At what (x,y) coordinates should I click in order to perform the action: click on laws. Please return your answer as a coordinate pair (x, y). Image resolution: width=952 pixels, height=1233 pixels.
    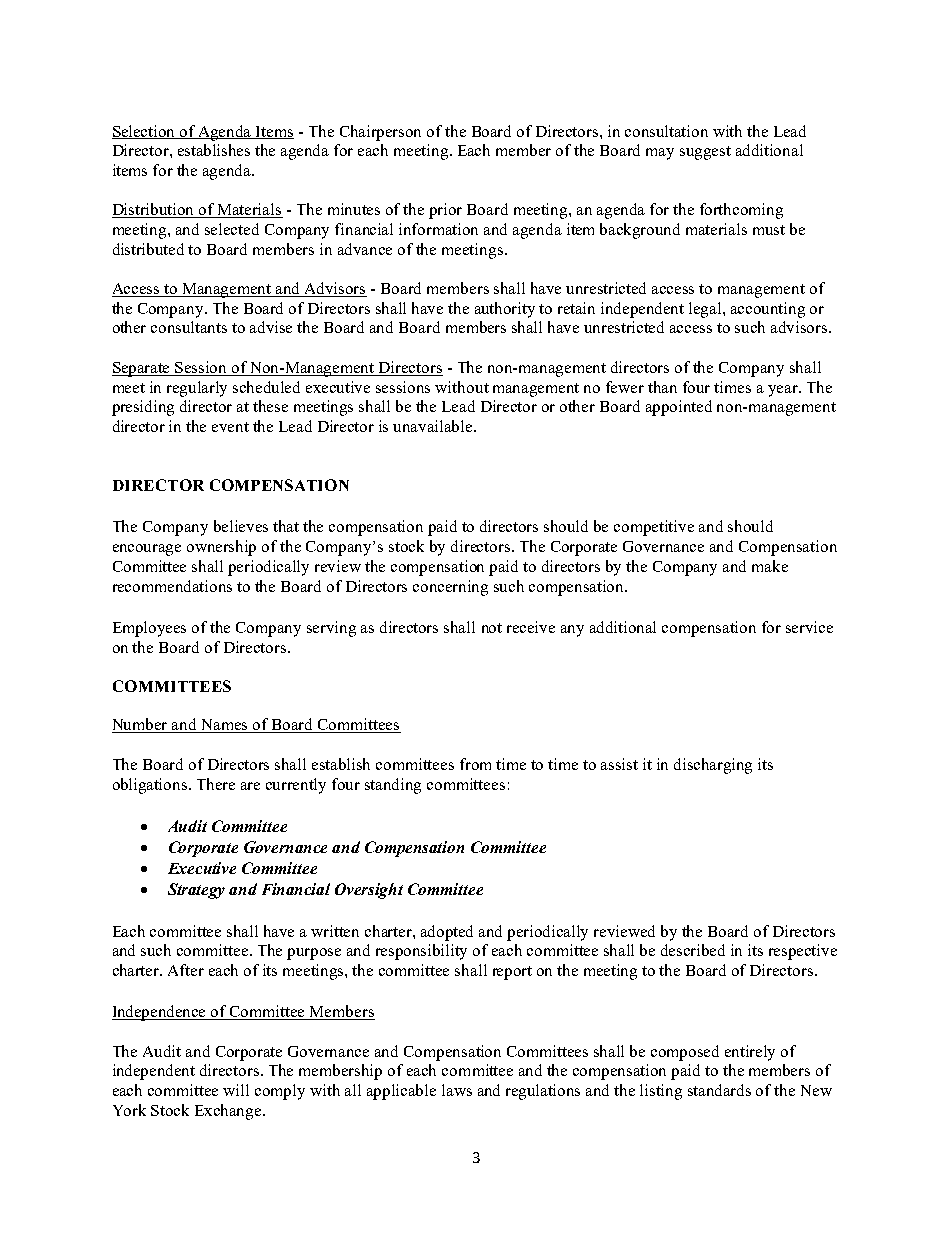
    Looking at the image, I should click on (457, 1090).
